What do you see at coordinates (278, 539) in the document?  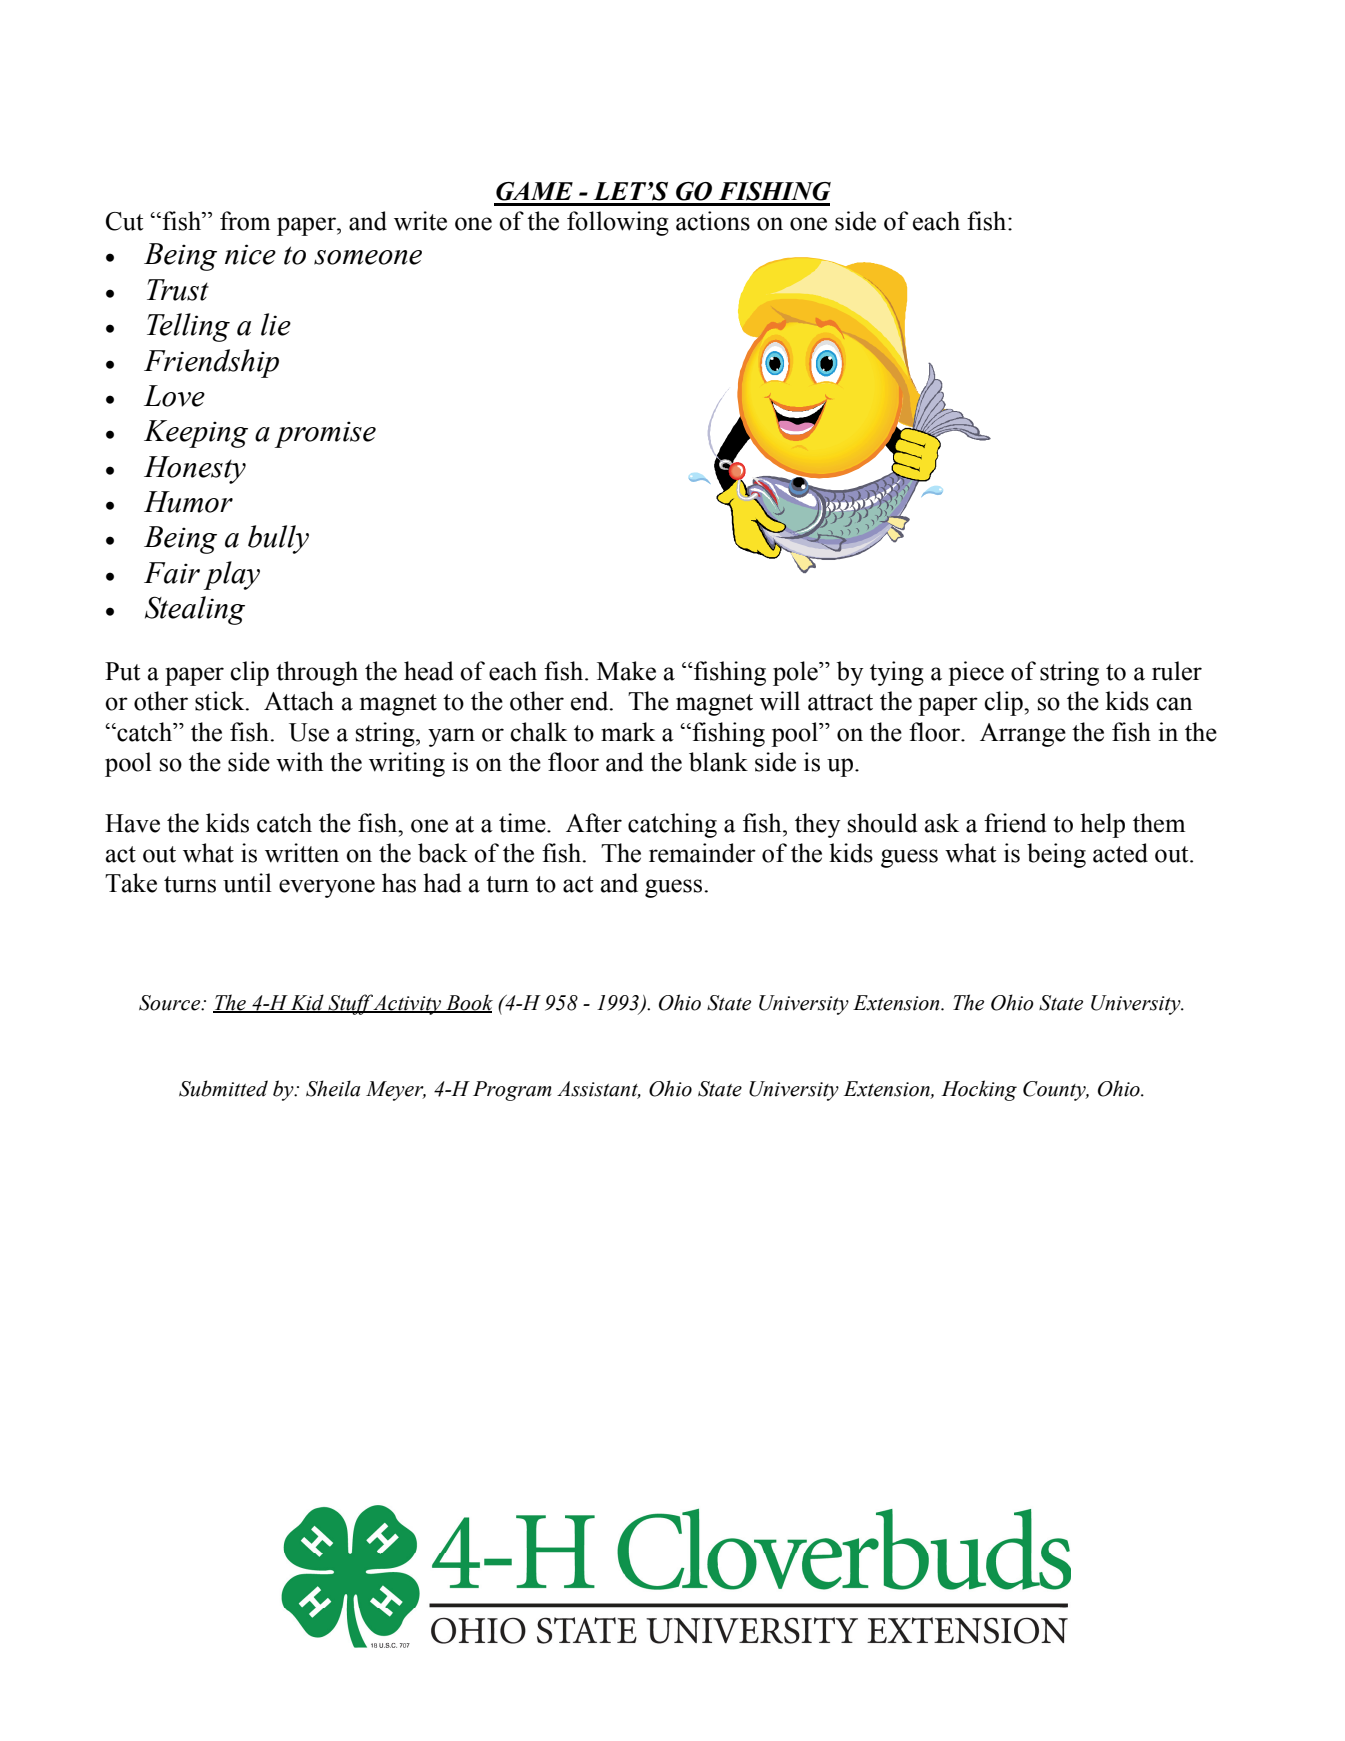 I see `bully` at bounding box center [278, 539].
